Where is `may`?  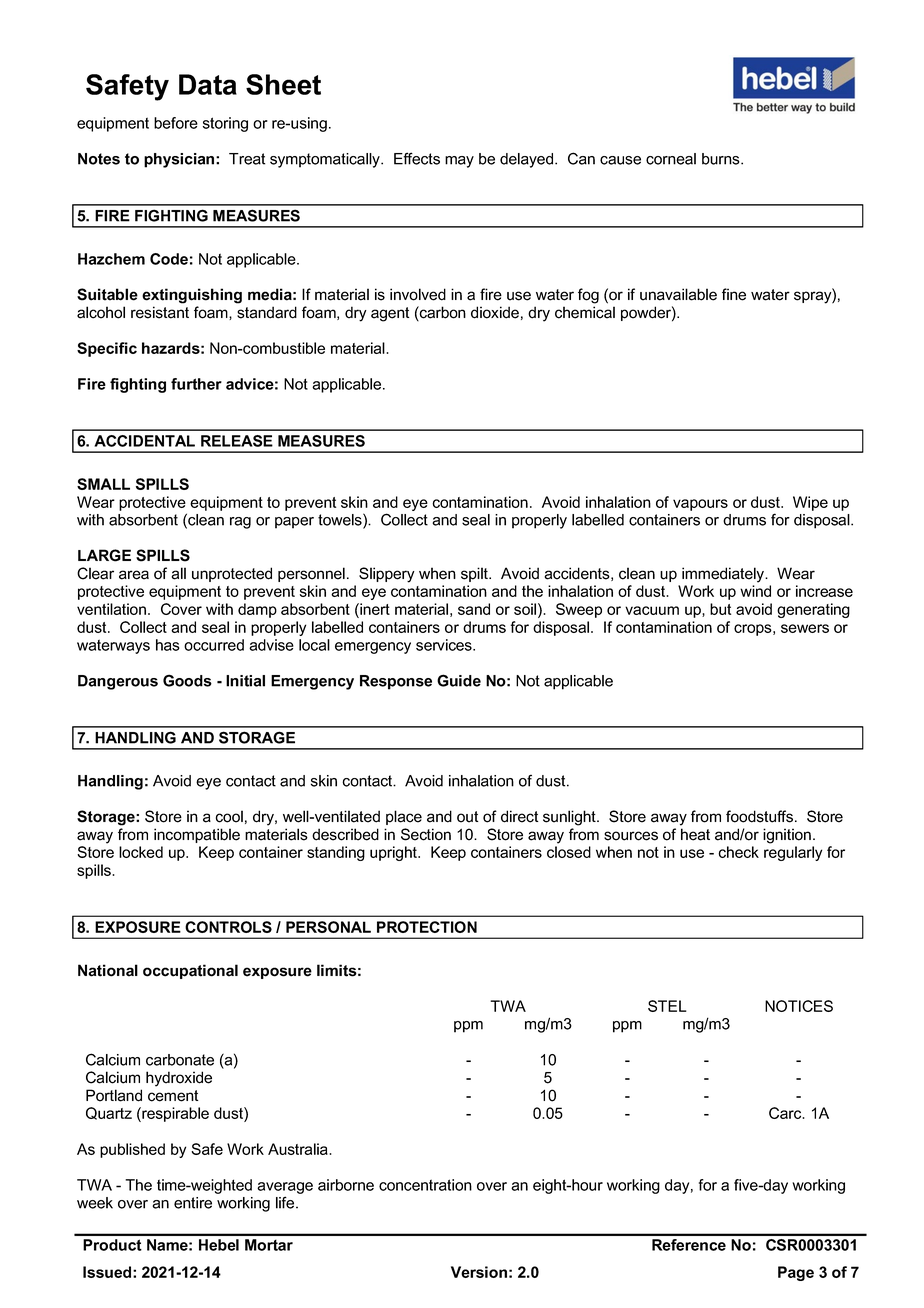
may is located at coordinates (459, 162).
